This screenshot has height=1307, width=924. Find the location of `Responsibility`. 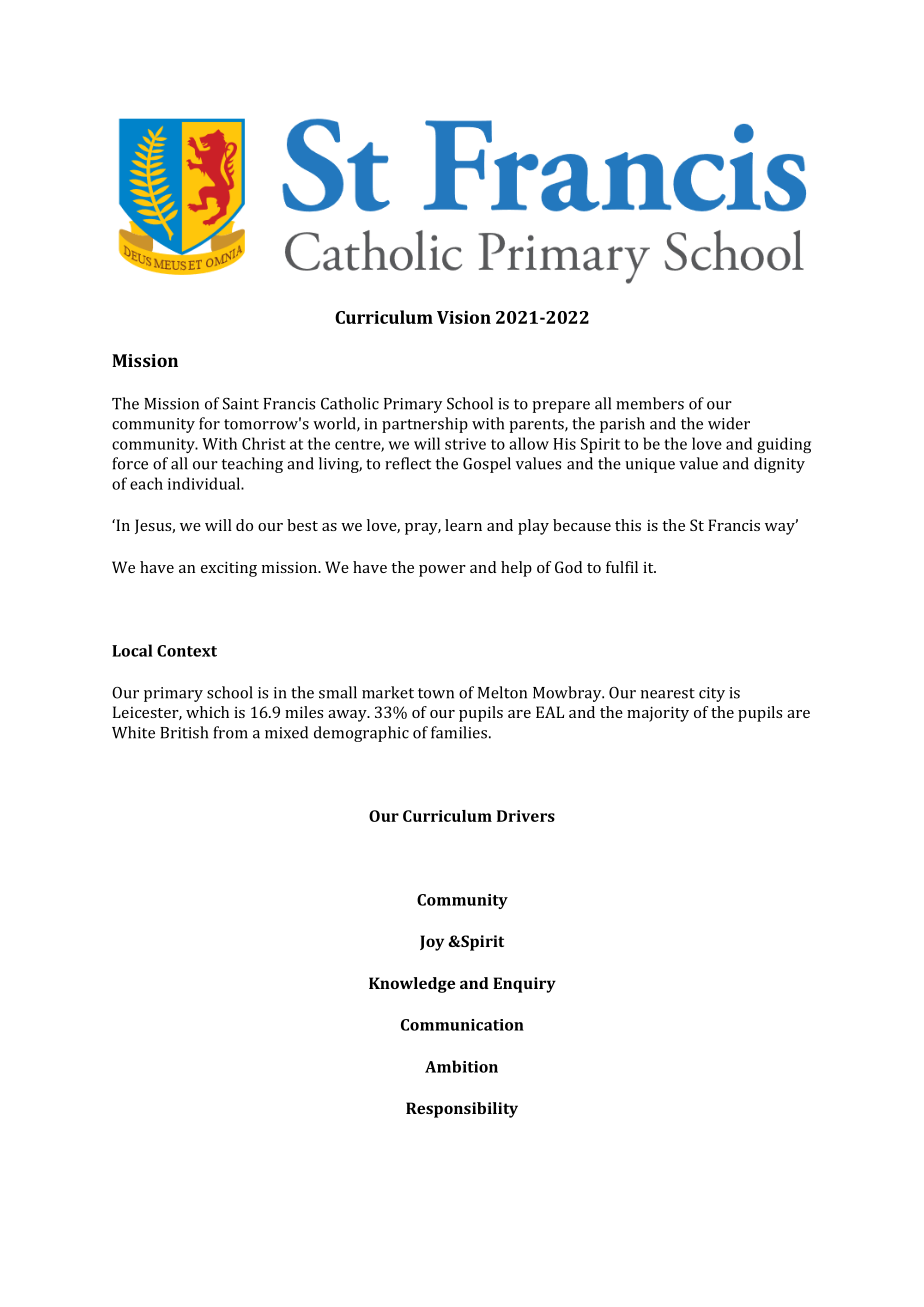

Responsibility is located at coordinates (462, 1110).
